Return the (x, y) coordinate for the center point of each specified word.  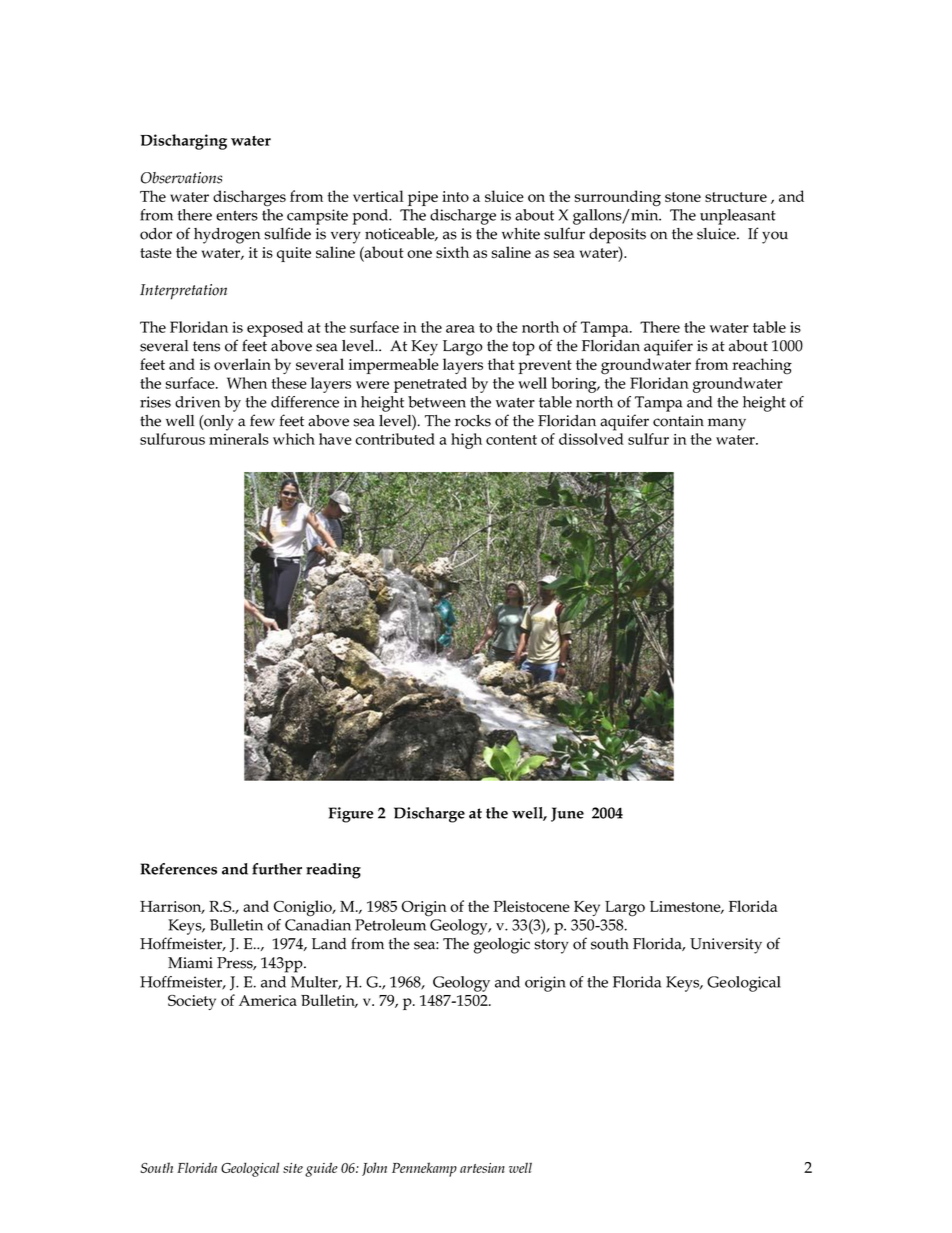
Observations (181, 178)
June (567, 814)
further (277, 869)
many (727, 424)
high (466, 441)
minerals (239, 439)
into (455, 196)
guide (321, 1169)
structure (736, 197)
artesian (482, 1168)
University (726, 946)
